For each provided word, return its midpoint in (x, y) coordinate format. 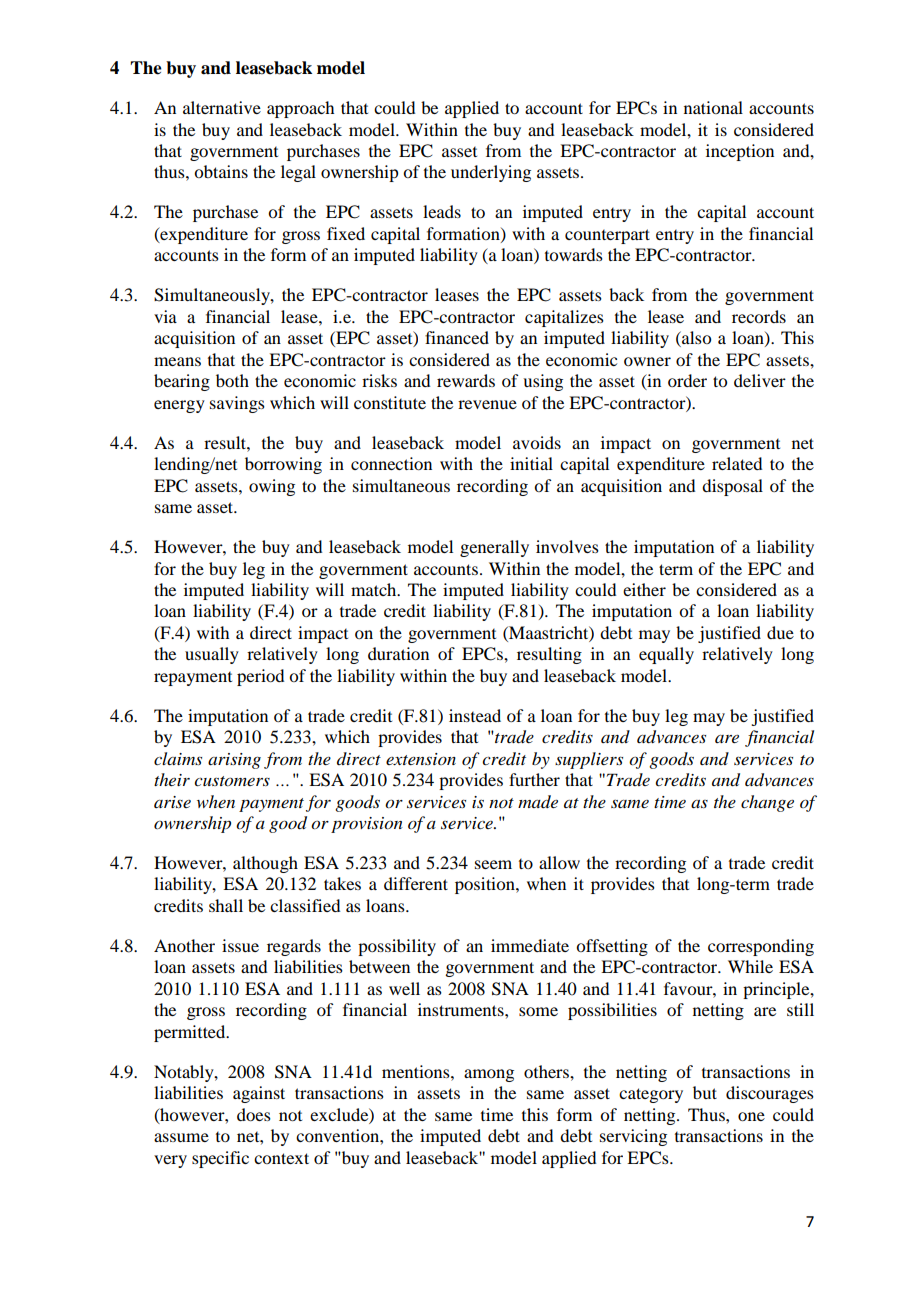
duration (398, 653)
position (486, 885)
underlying (491, 173)
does (254, 1114)
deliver (760, 380)
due (780, 632)
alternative (222, 107)
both (232, 380)
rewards (466, 380)
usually (212, 655)
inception (740, 152)
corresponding (761, 947)
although (265, 864)
